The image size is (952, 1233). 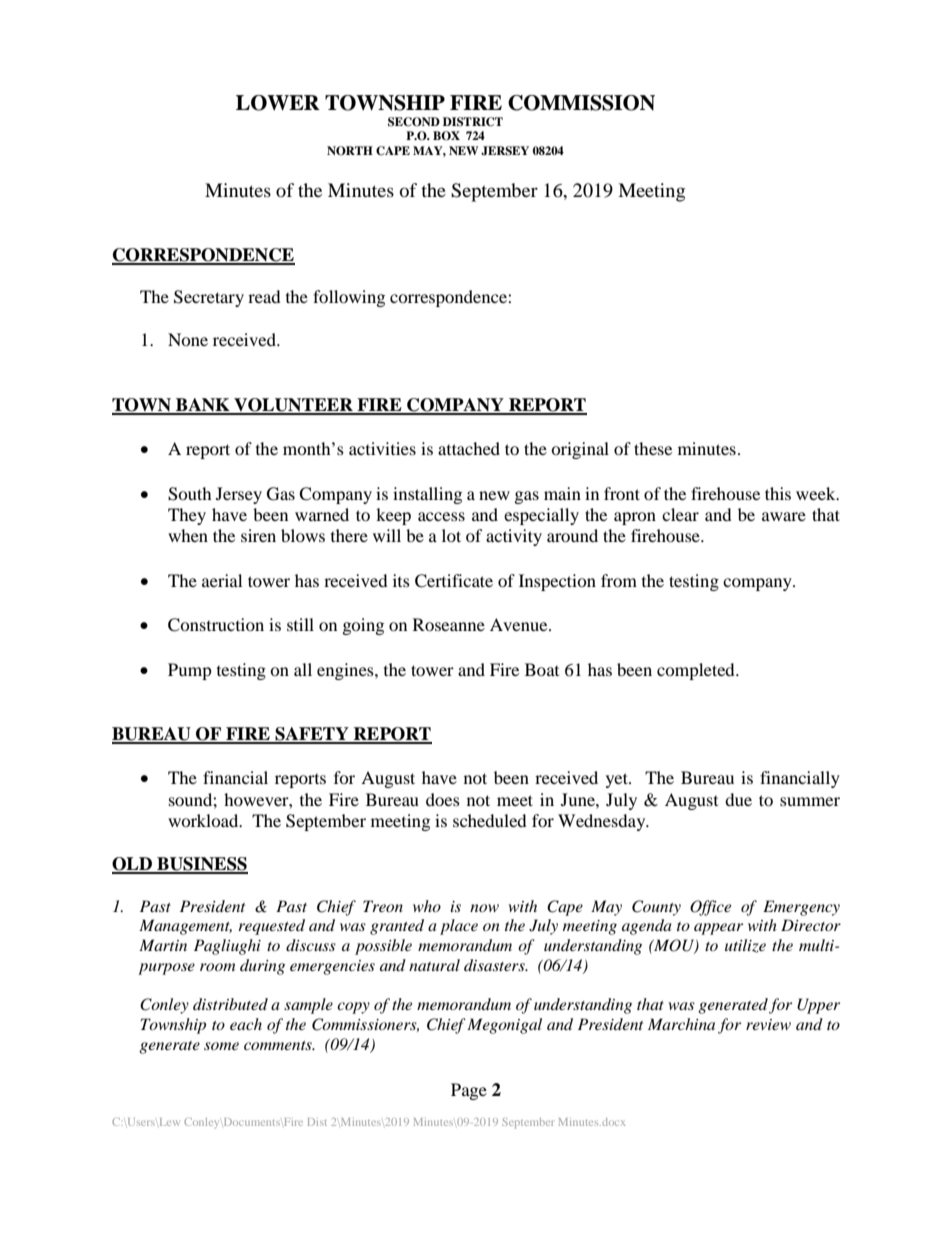 I want to click on Page, so click(x=469, y=1091).
